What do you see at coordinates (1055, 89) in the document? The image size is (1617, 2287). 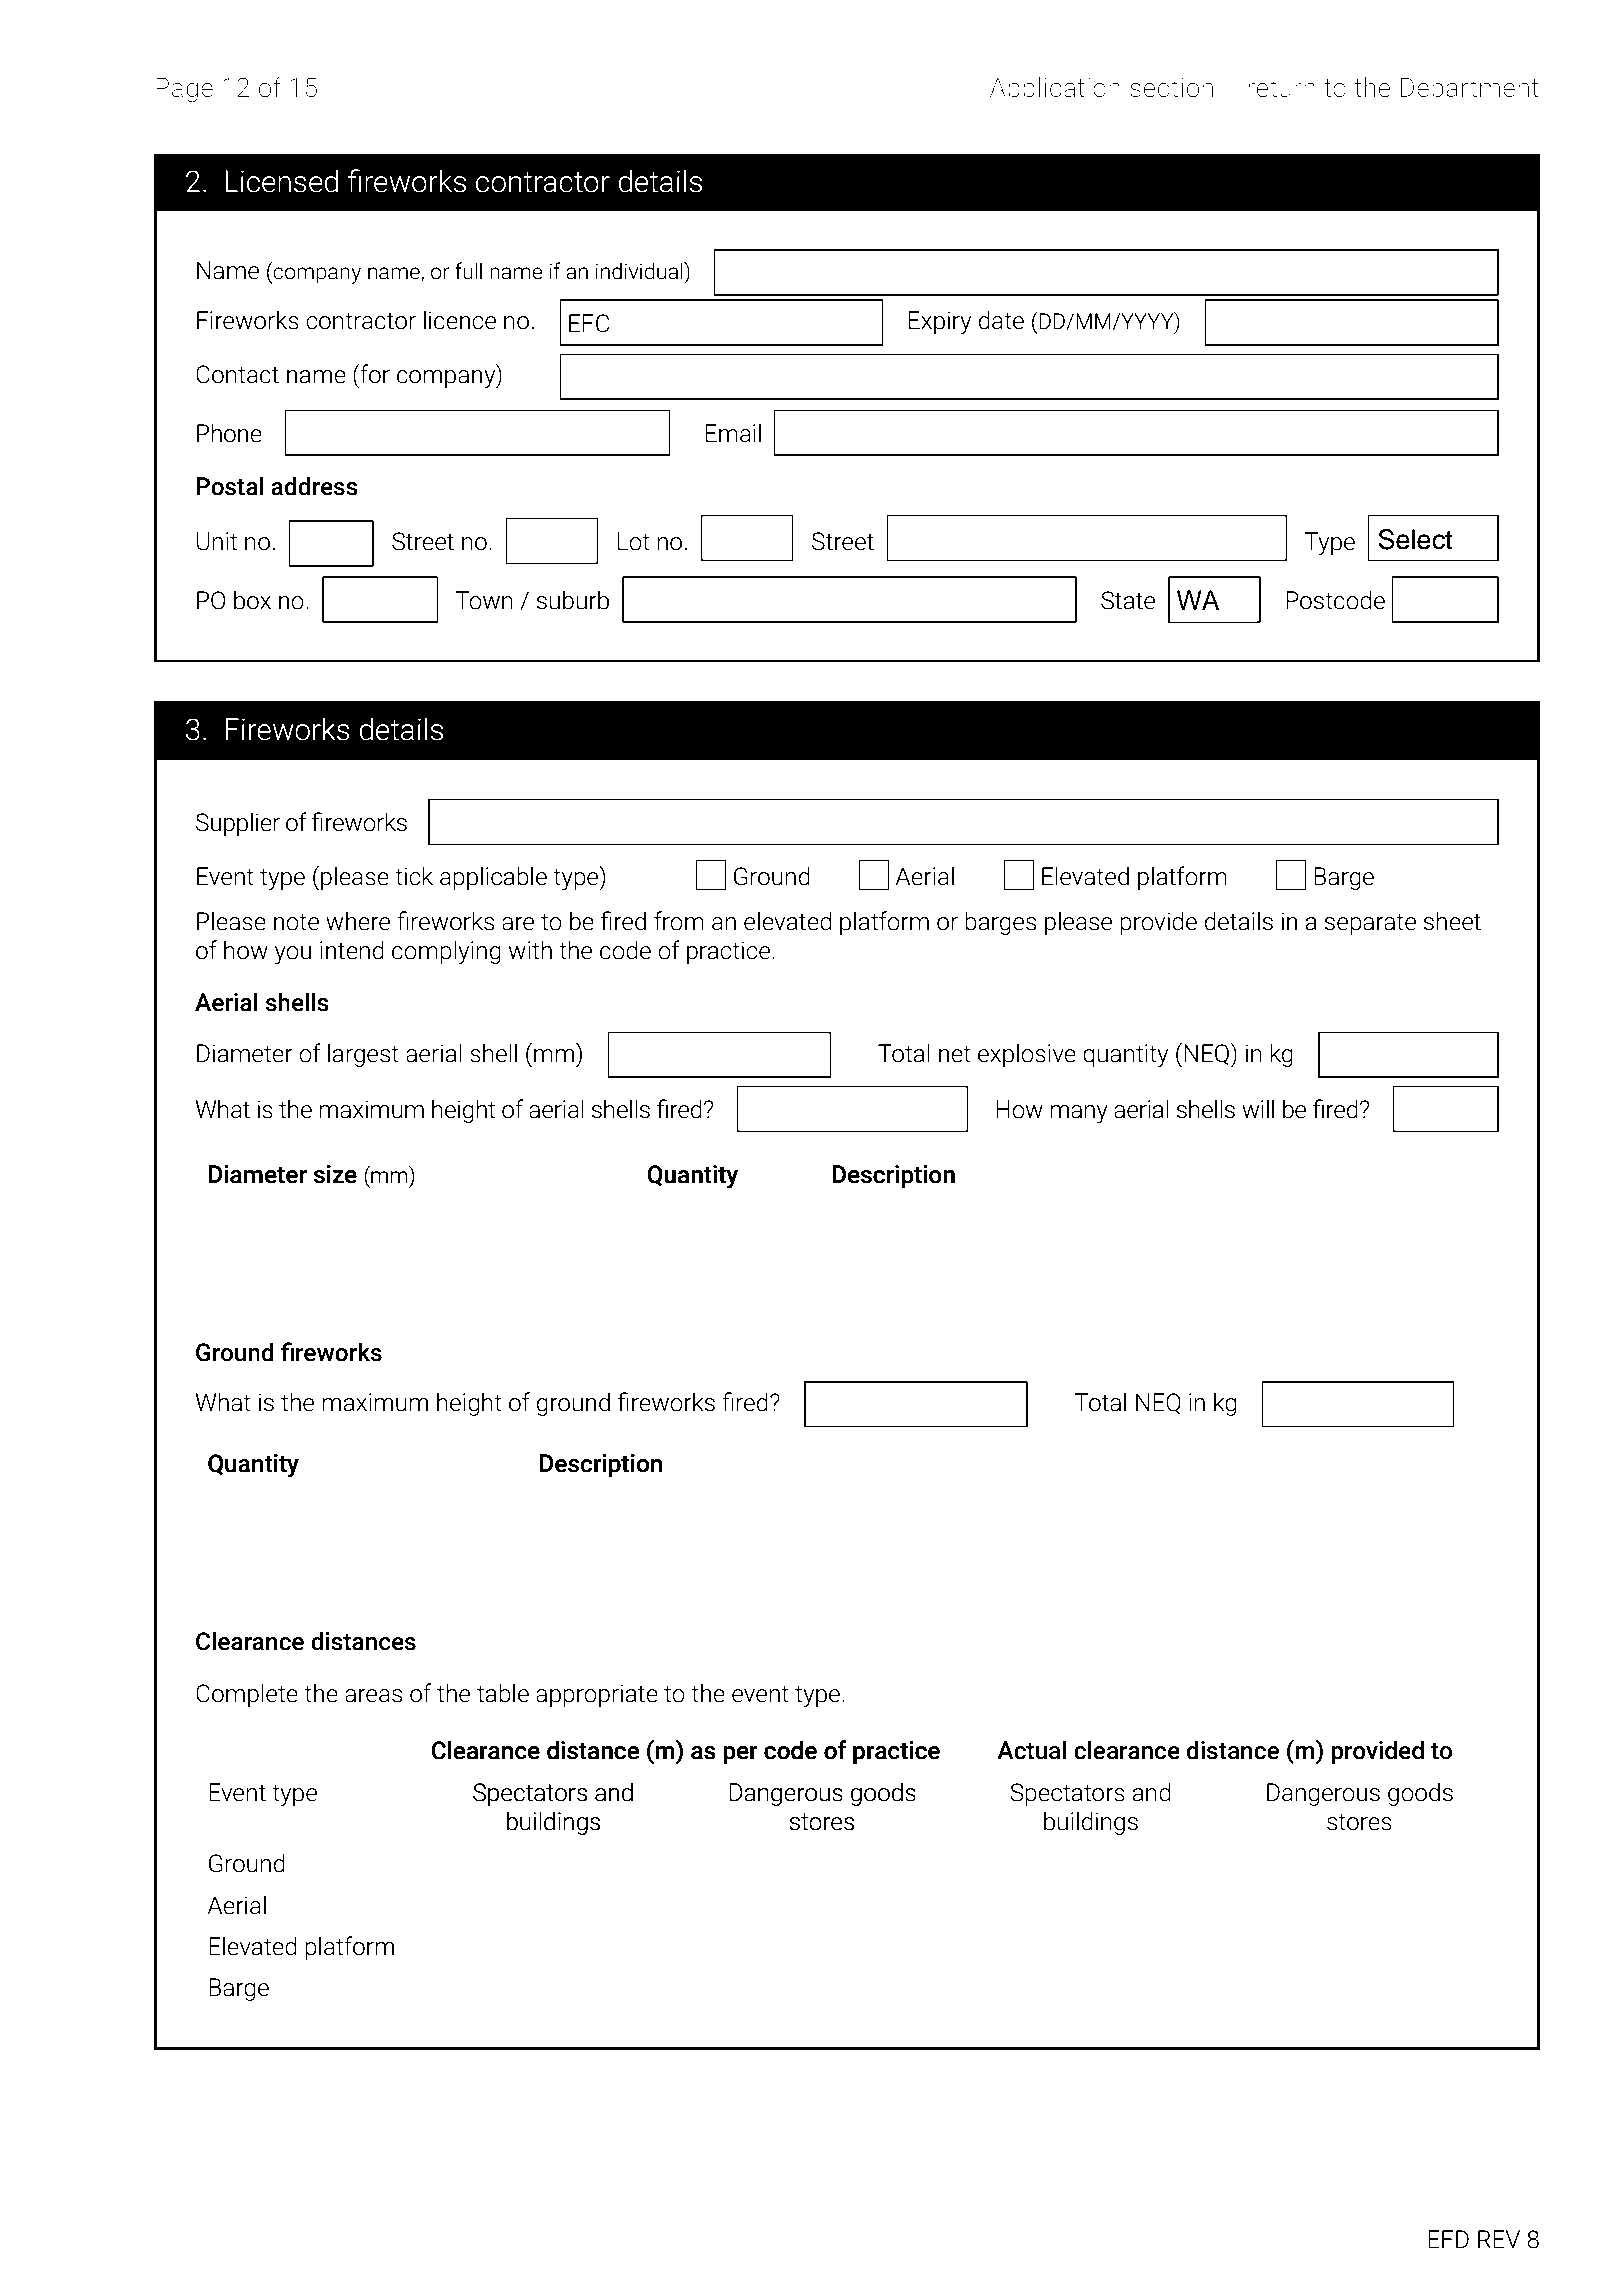 I see `Application` at bounding box center [1055, 89].
